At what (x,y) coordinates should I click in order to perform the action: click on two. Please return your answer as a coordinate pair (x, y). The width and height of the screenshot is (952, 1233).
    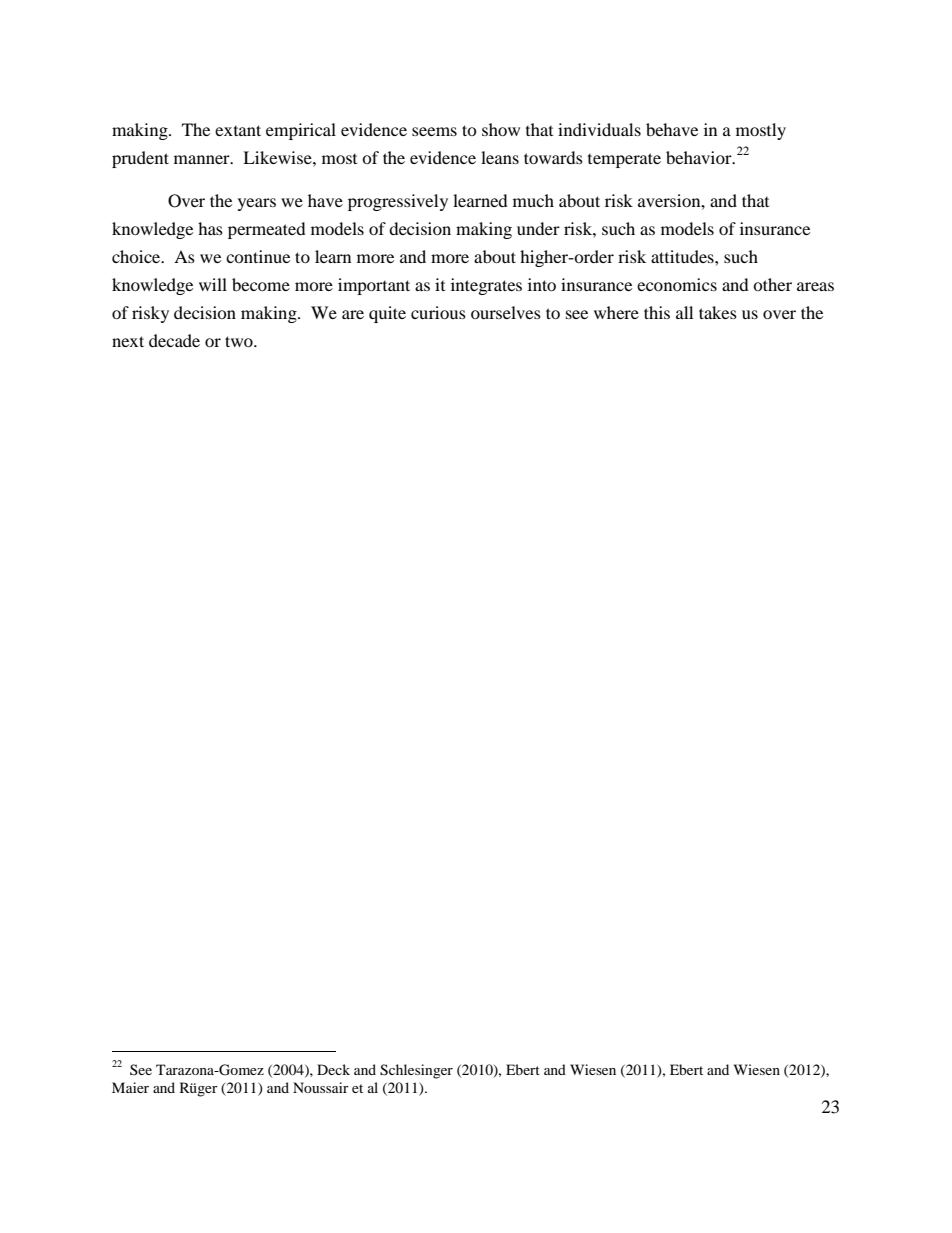
    Looking at the image, I should click on (240, 341).
